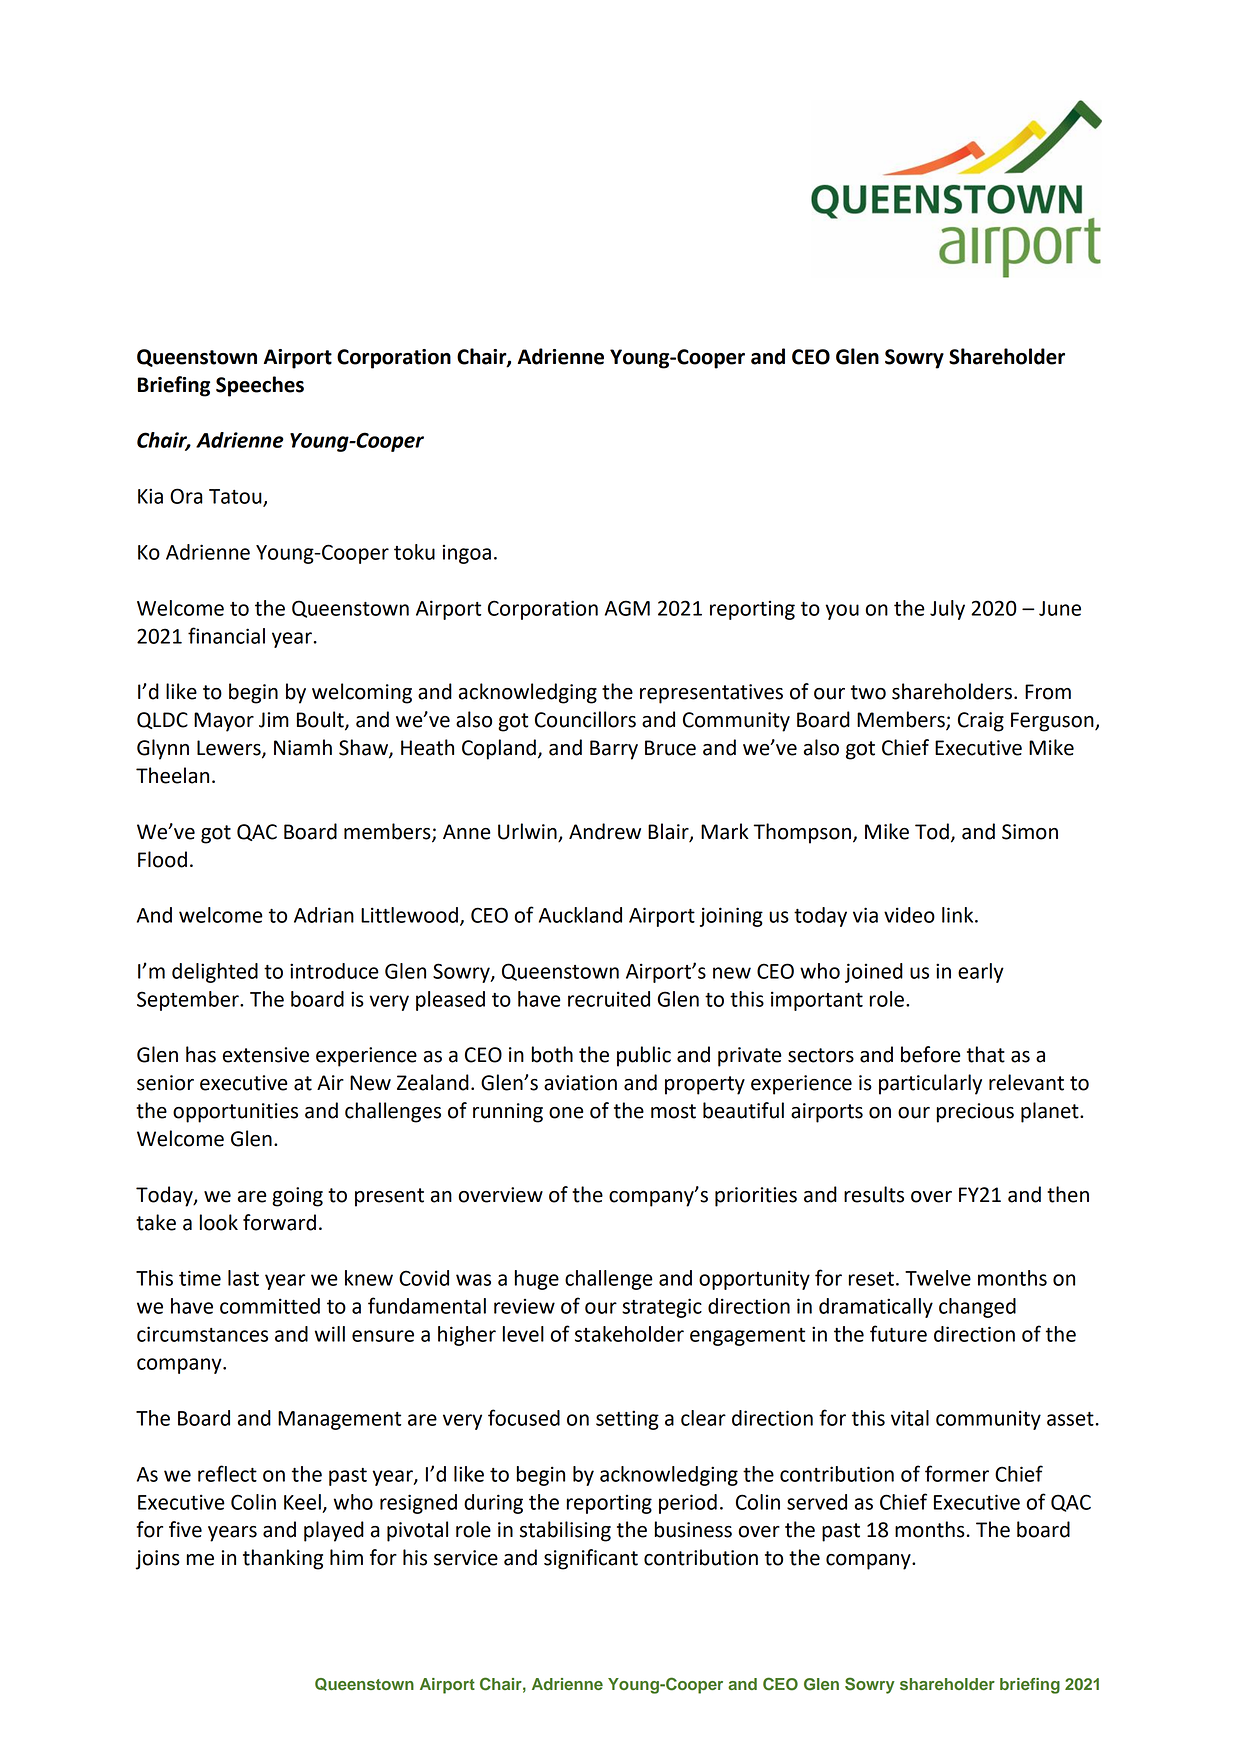 This screenshot has height=1752, width=1238. I want to click on Keel, so click(302, 1502).
